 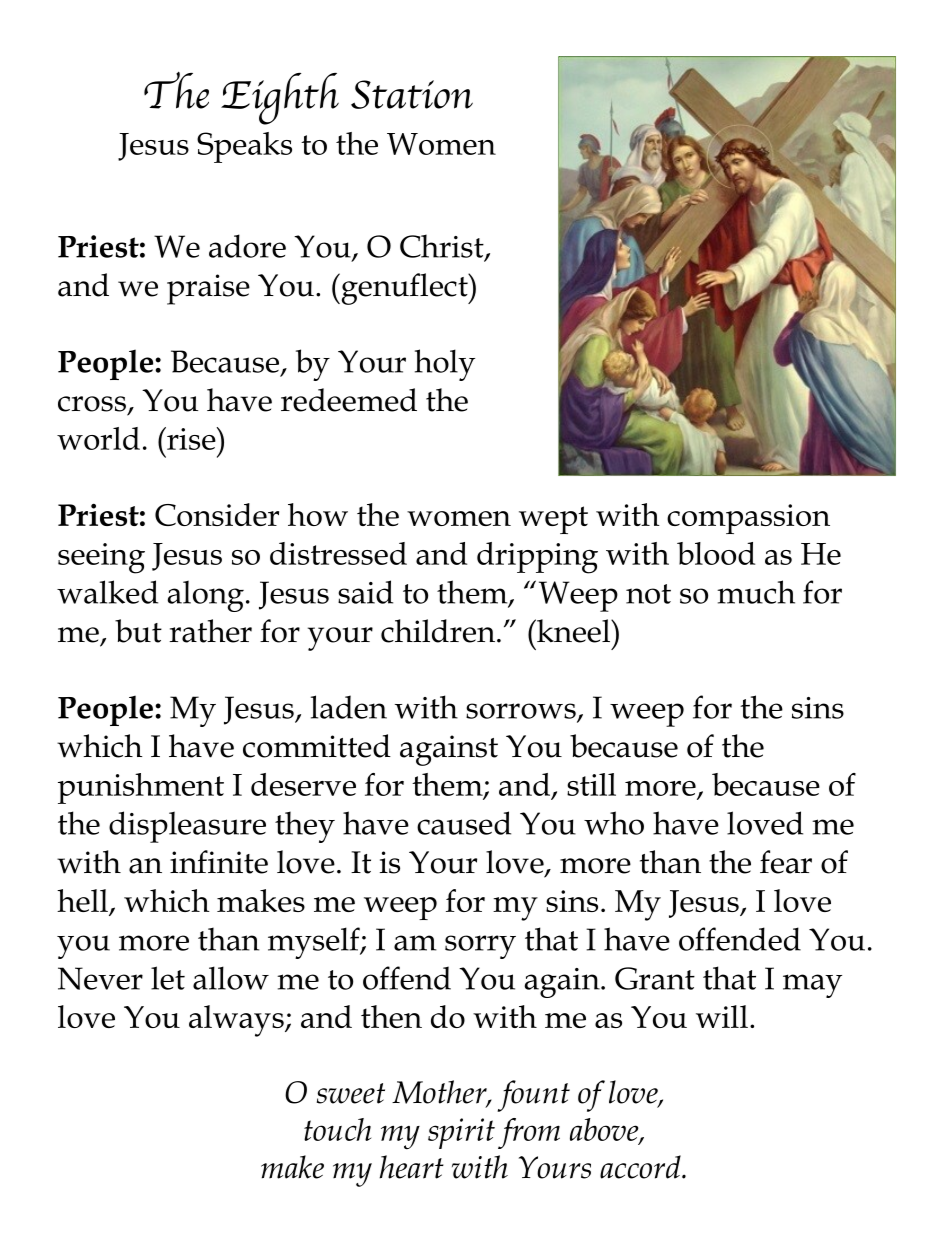 What do you see at coordinates (641, 1167) in the screenshot?
I see `accord` at bounding box center [641, 1167].
